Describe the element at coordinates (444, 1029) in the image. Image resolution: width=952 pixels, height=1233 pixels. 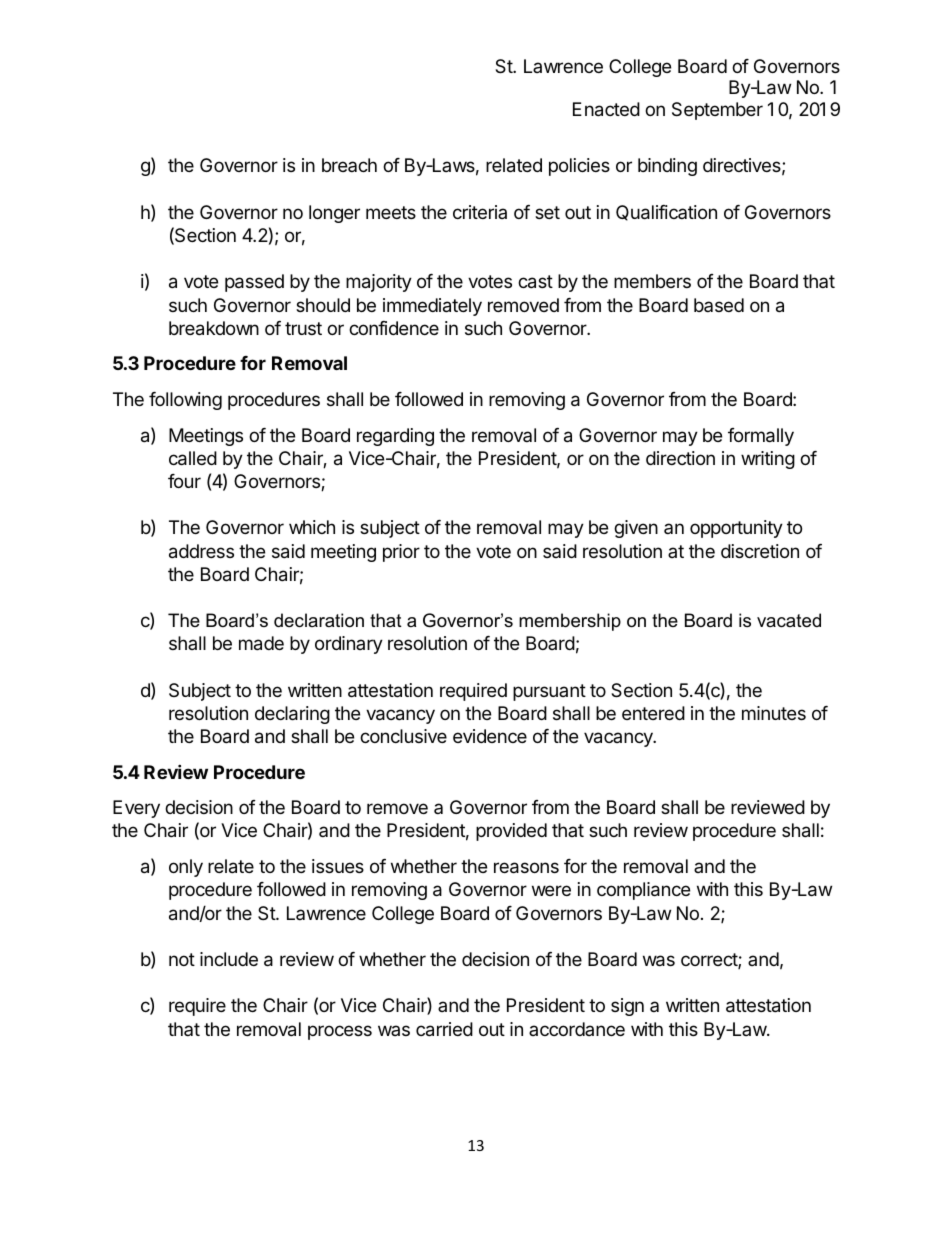
I see `carried` at that location.
